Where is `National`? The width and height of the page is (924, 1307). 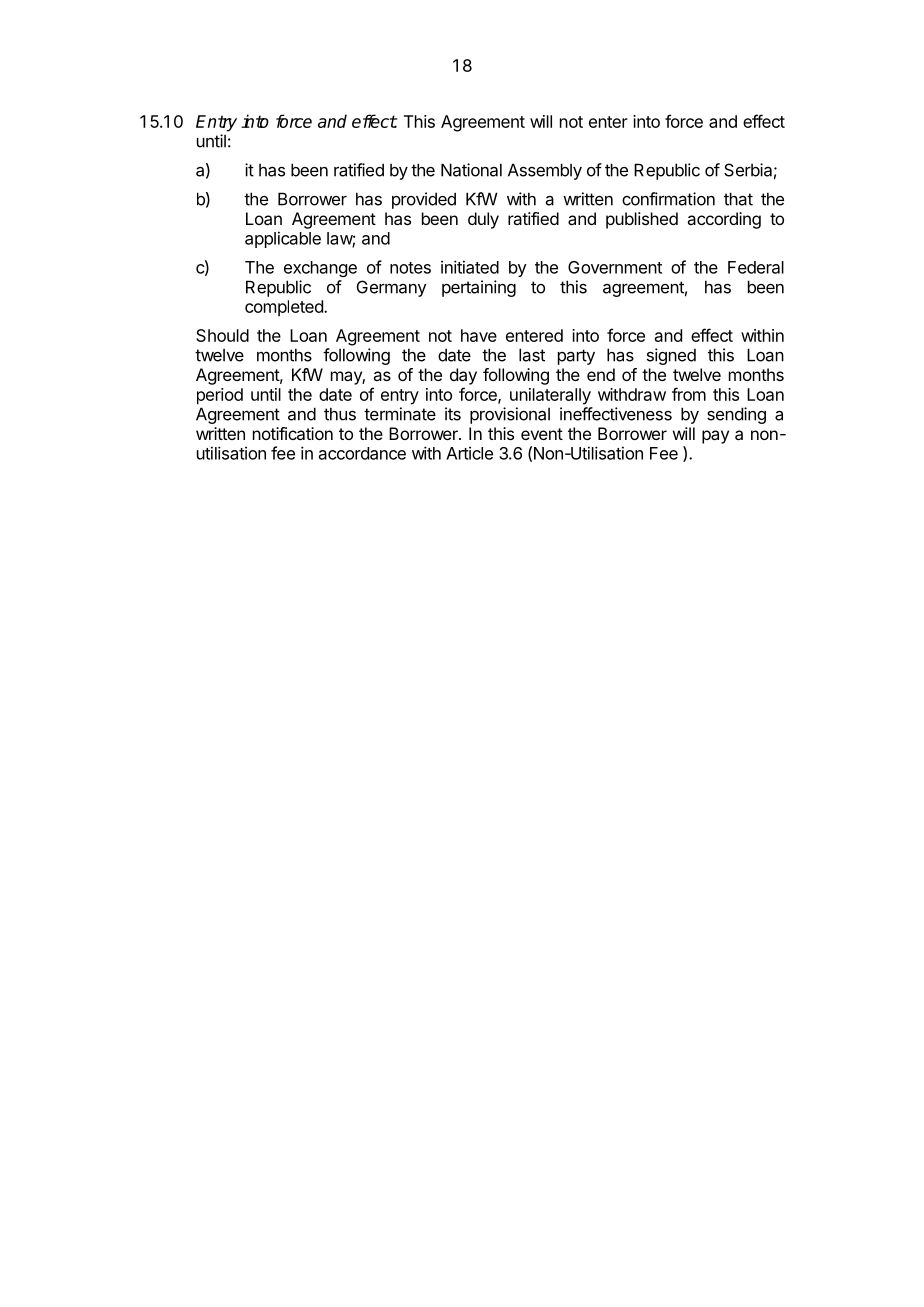 National is located at coordinates (471, 170).
